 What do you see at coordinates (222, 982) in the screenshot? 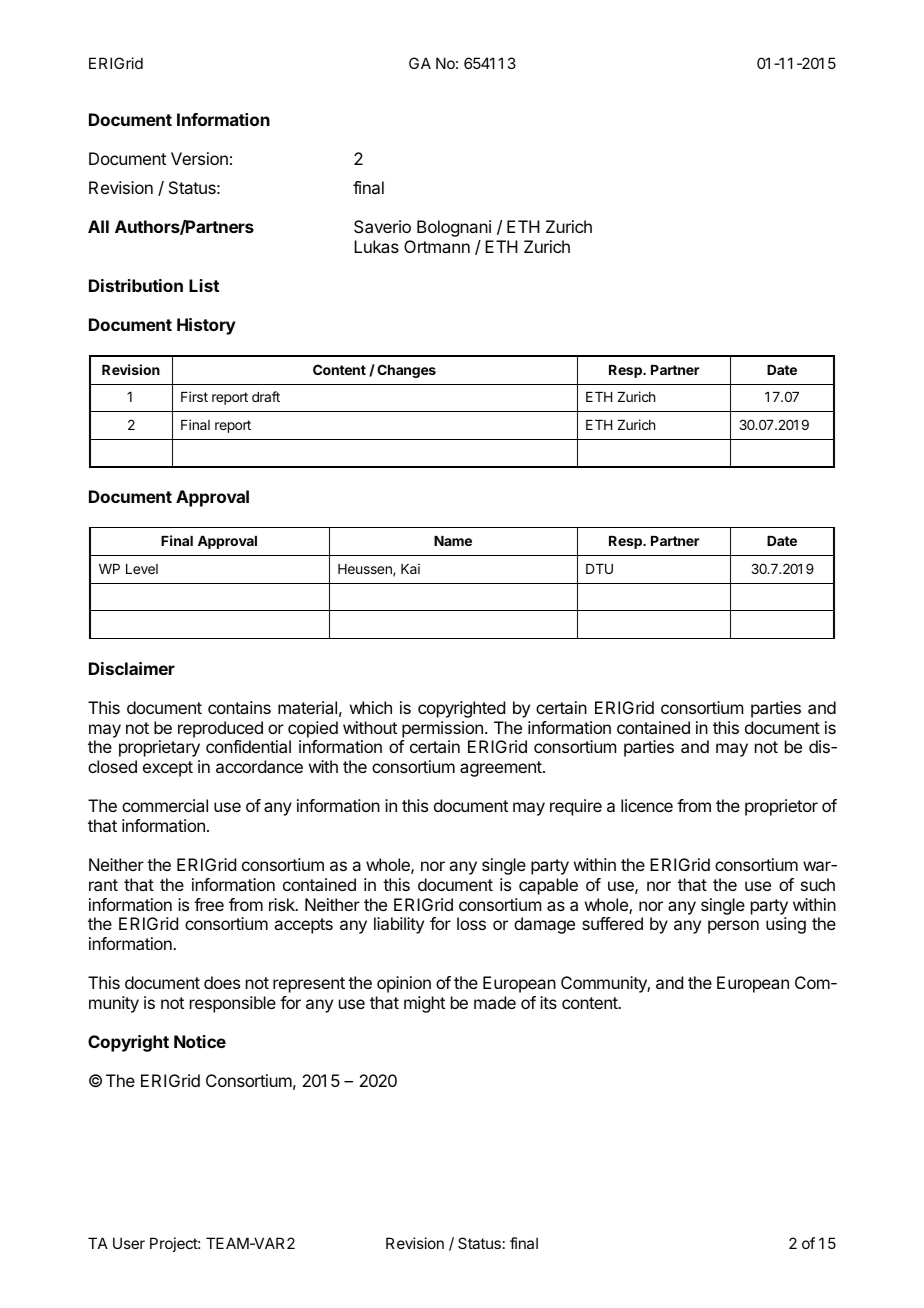
I see `does` at bounding box center [222, 982].
